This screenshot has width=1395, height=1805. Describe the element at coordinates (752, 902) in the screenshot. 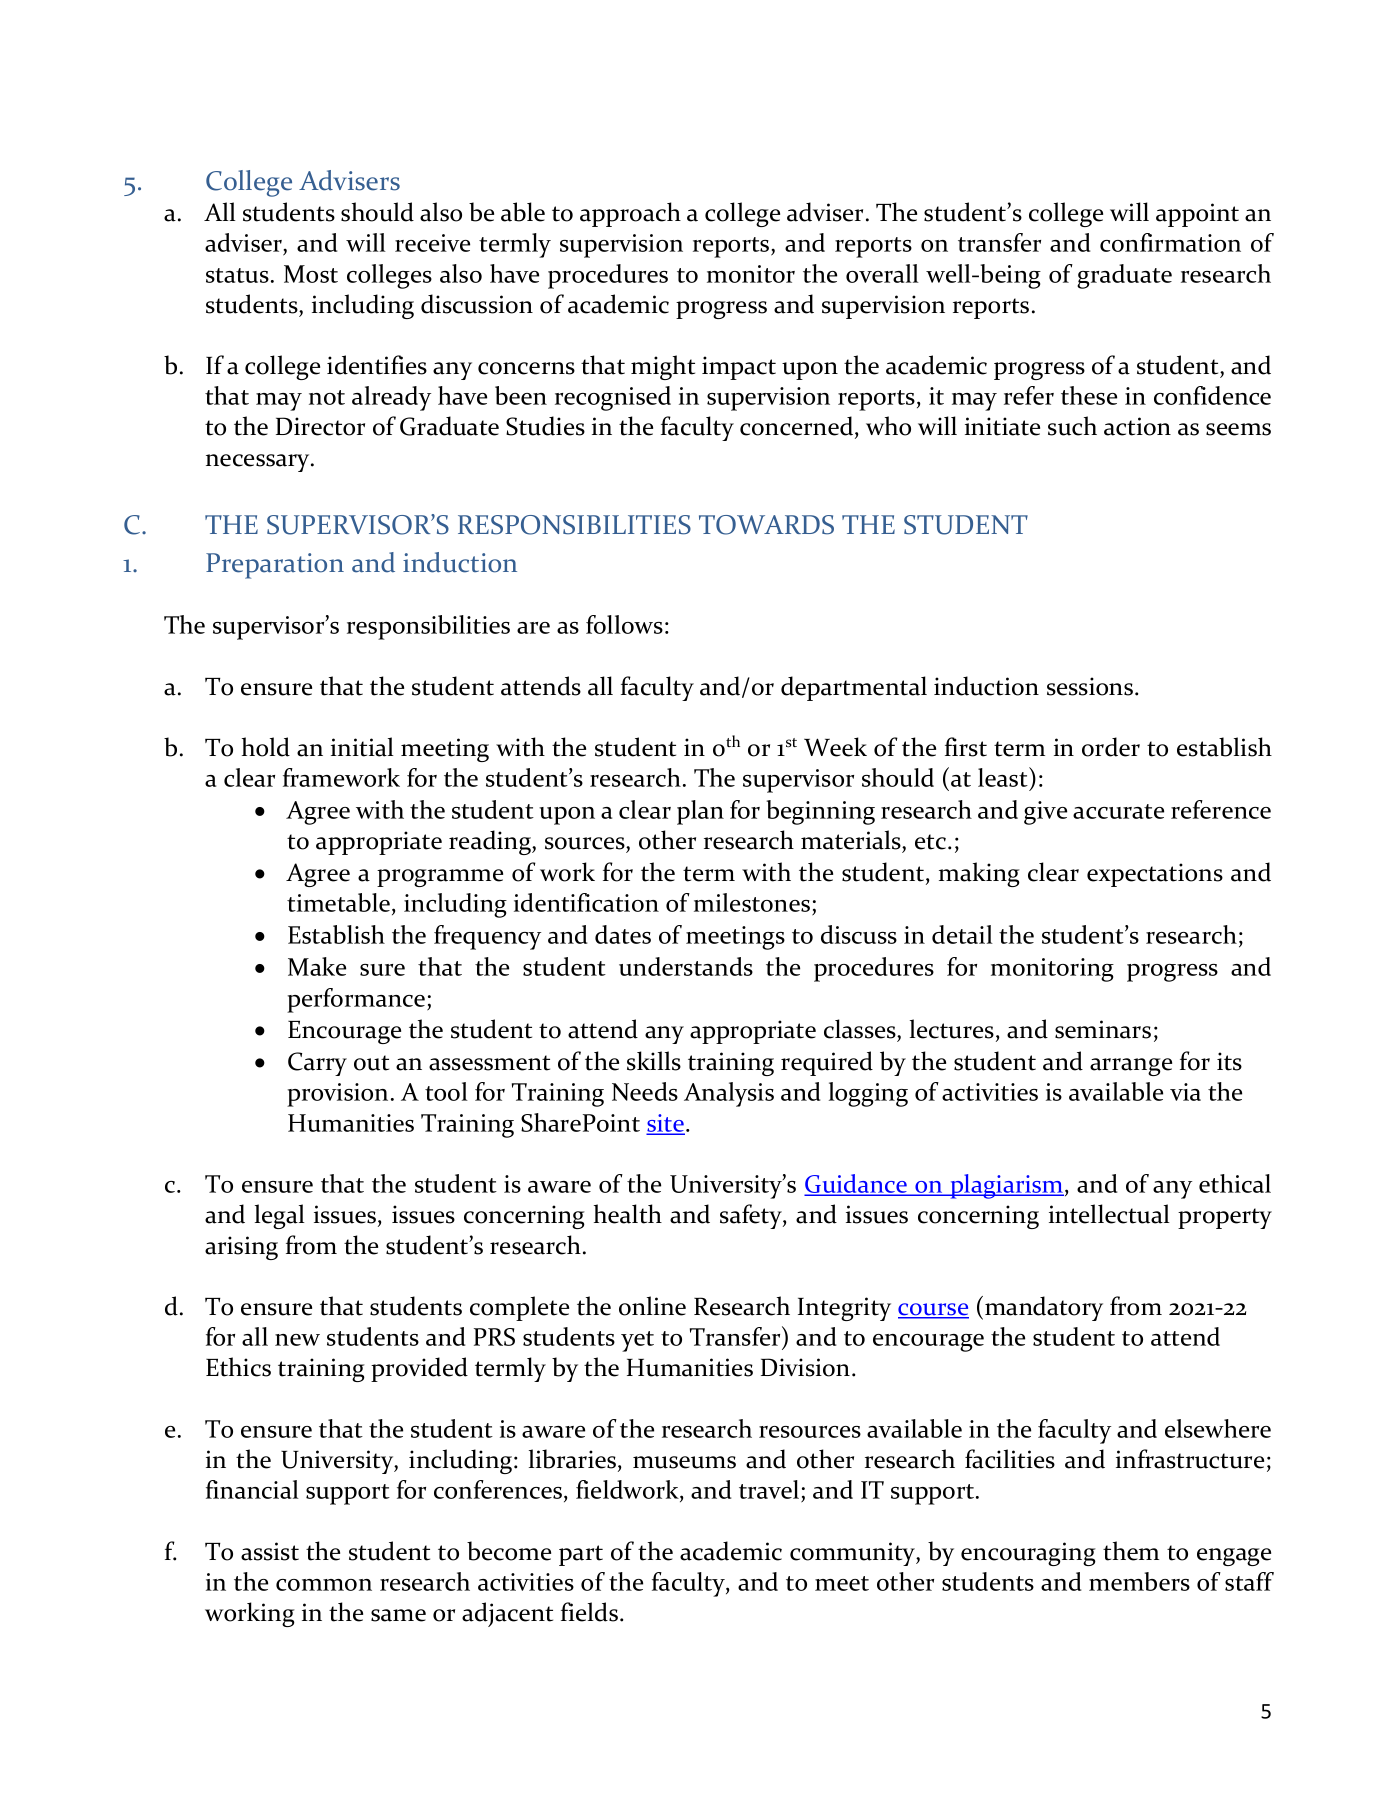

I see `milestones` at that location.
